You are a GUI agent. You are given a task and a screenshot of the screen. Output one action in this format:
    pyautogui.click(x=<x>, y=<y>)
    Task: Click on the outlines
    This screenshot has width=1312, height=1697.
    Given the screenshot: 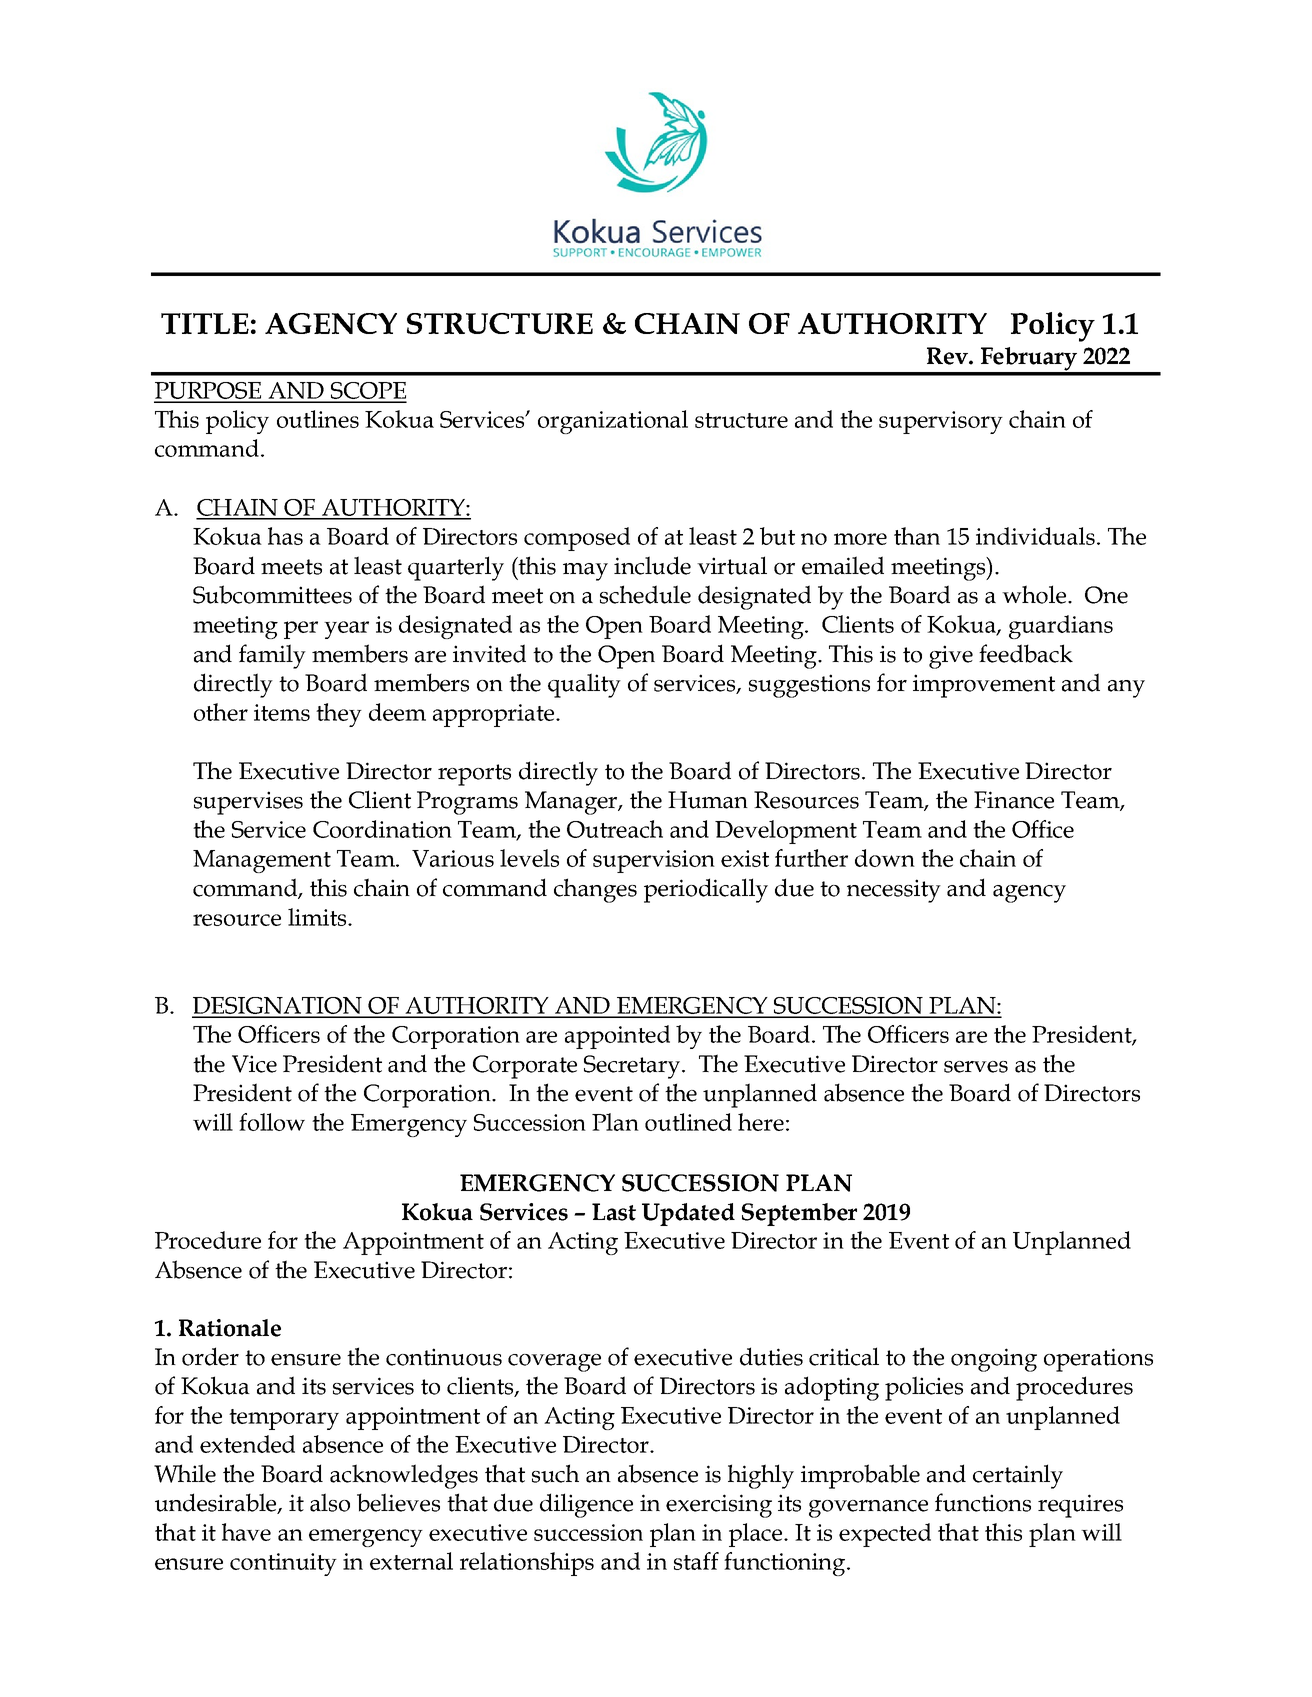 What is the action you would take?
    pyautogui.click(x=318, y=419)
